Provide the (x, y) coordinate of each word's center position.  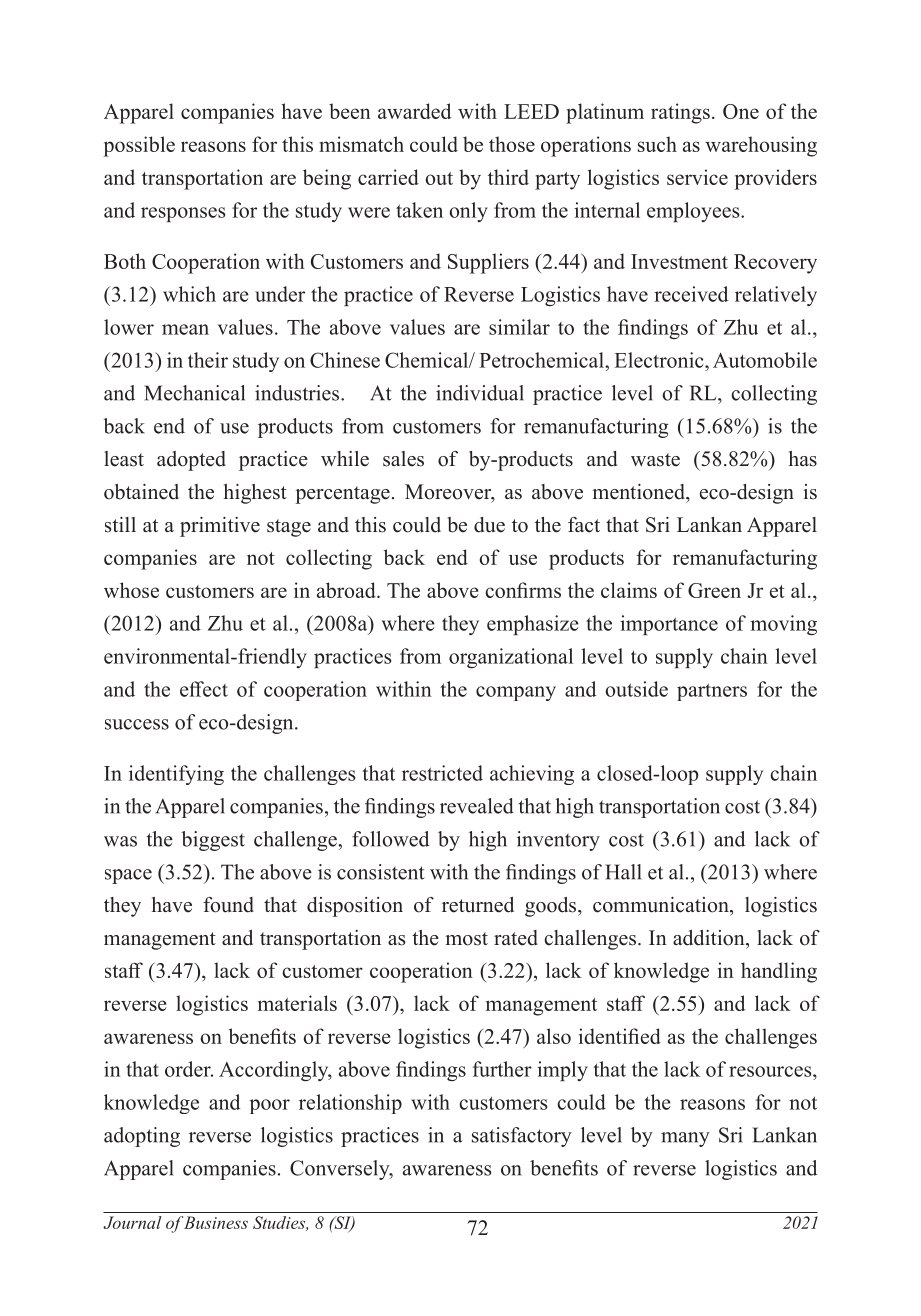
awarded (414, 111)
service (697, 177)
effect (204, 689)
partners (712, 692)
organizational (511, 658)
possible (139, 146)
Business (216, 1222)
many (685, 1139)
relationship (350, 1104)
